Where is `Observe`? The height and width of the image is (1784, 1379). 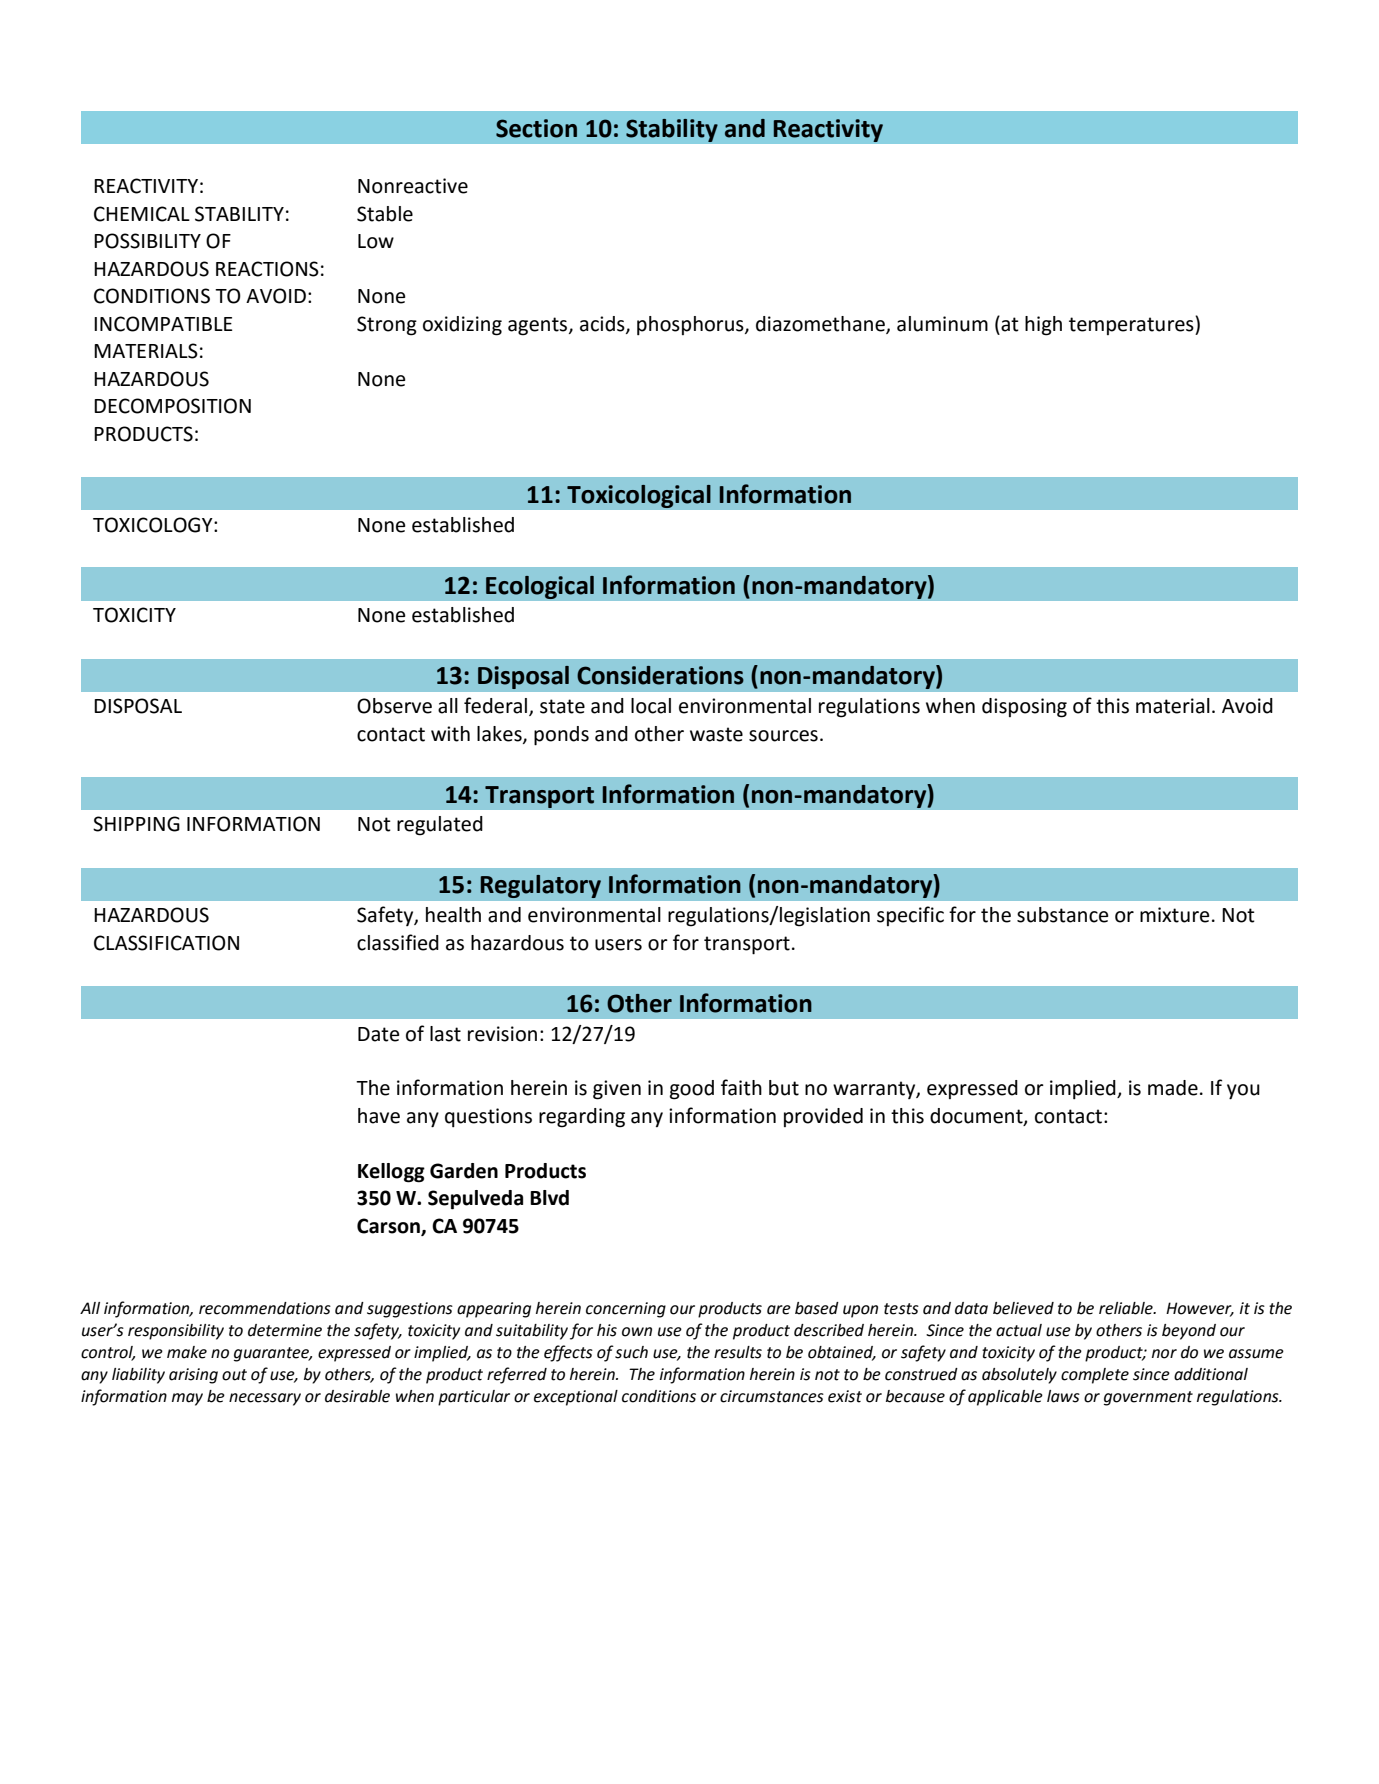 Observe is located at coordinates (394, 706).
